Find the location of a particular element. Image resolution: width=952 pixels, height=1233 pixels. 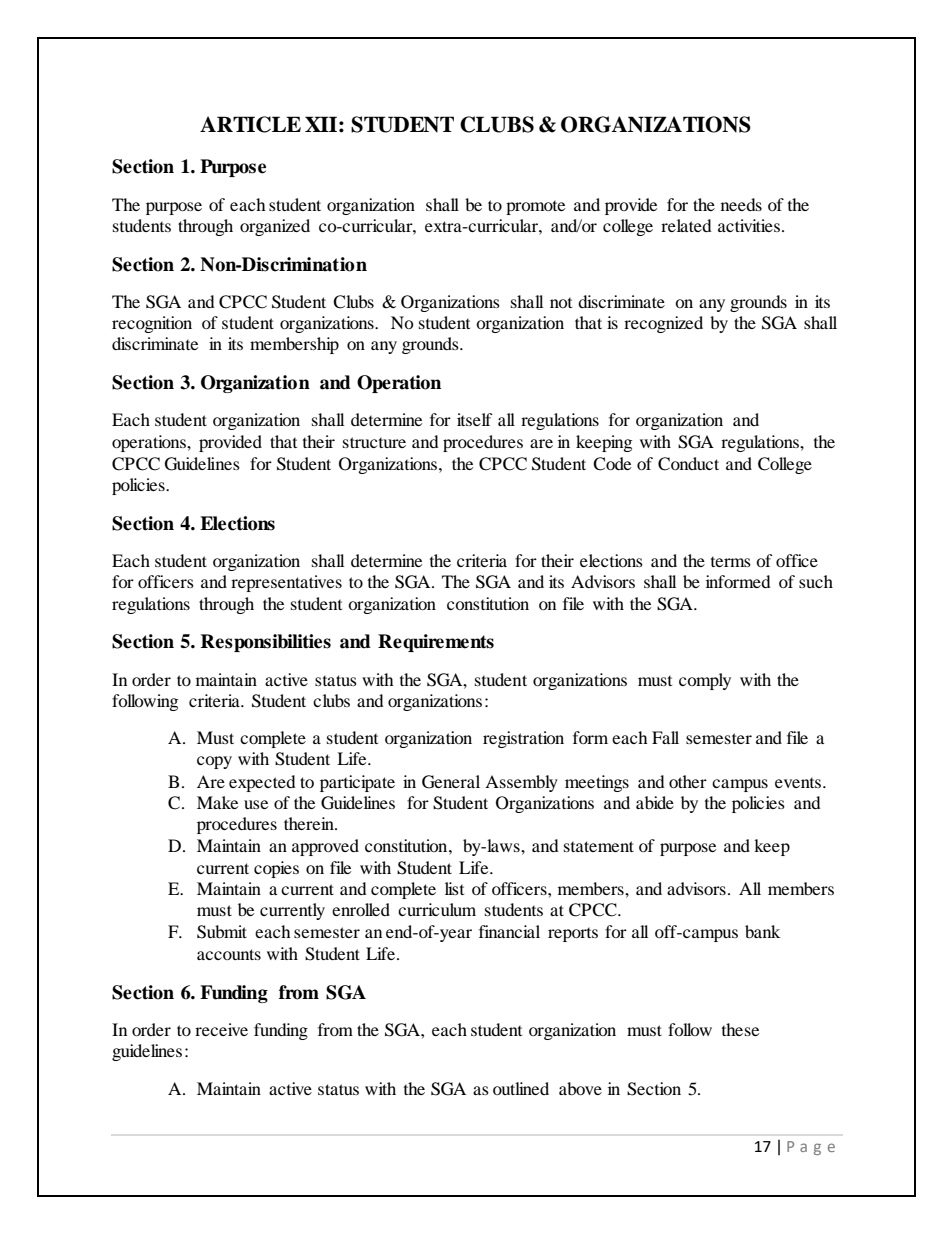

recognition is located at coordinates (152, 324).
